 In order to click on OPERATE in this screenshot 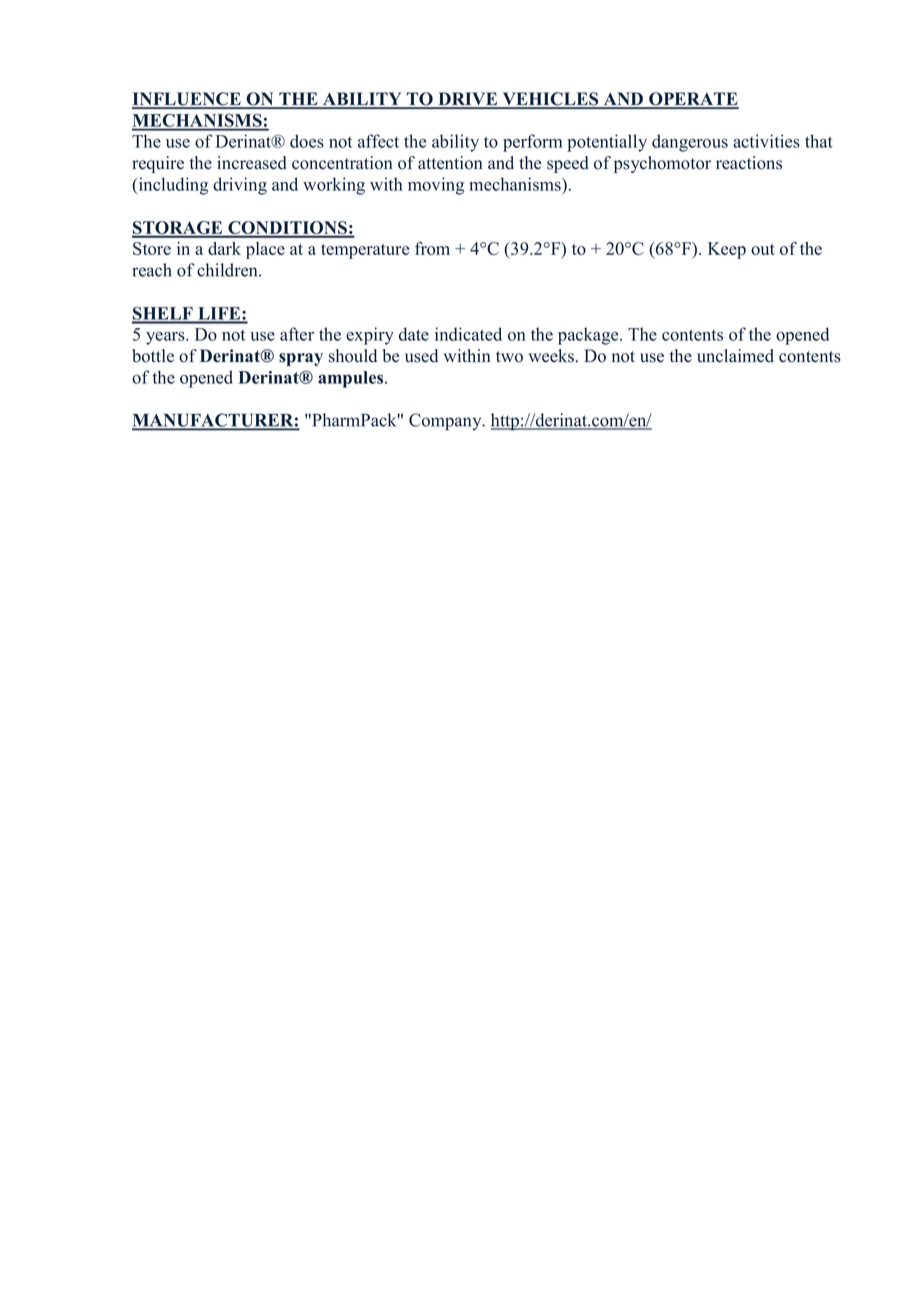, I will do `click(693, 100)`.
